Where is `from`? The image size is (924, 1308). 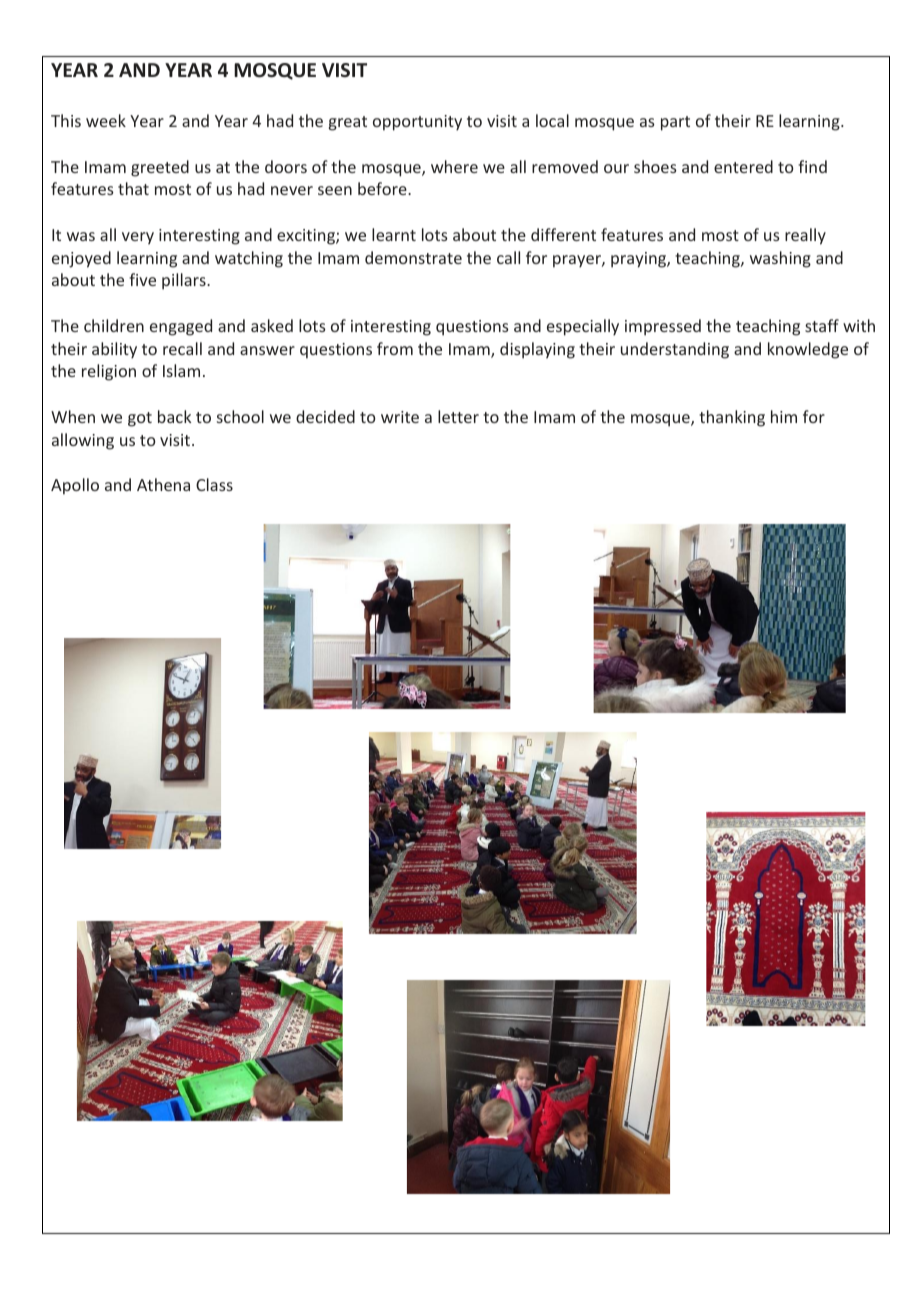
from is located at coordinates (395, 348).
